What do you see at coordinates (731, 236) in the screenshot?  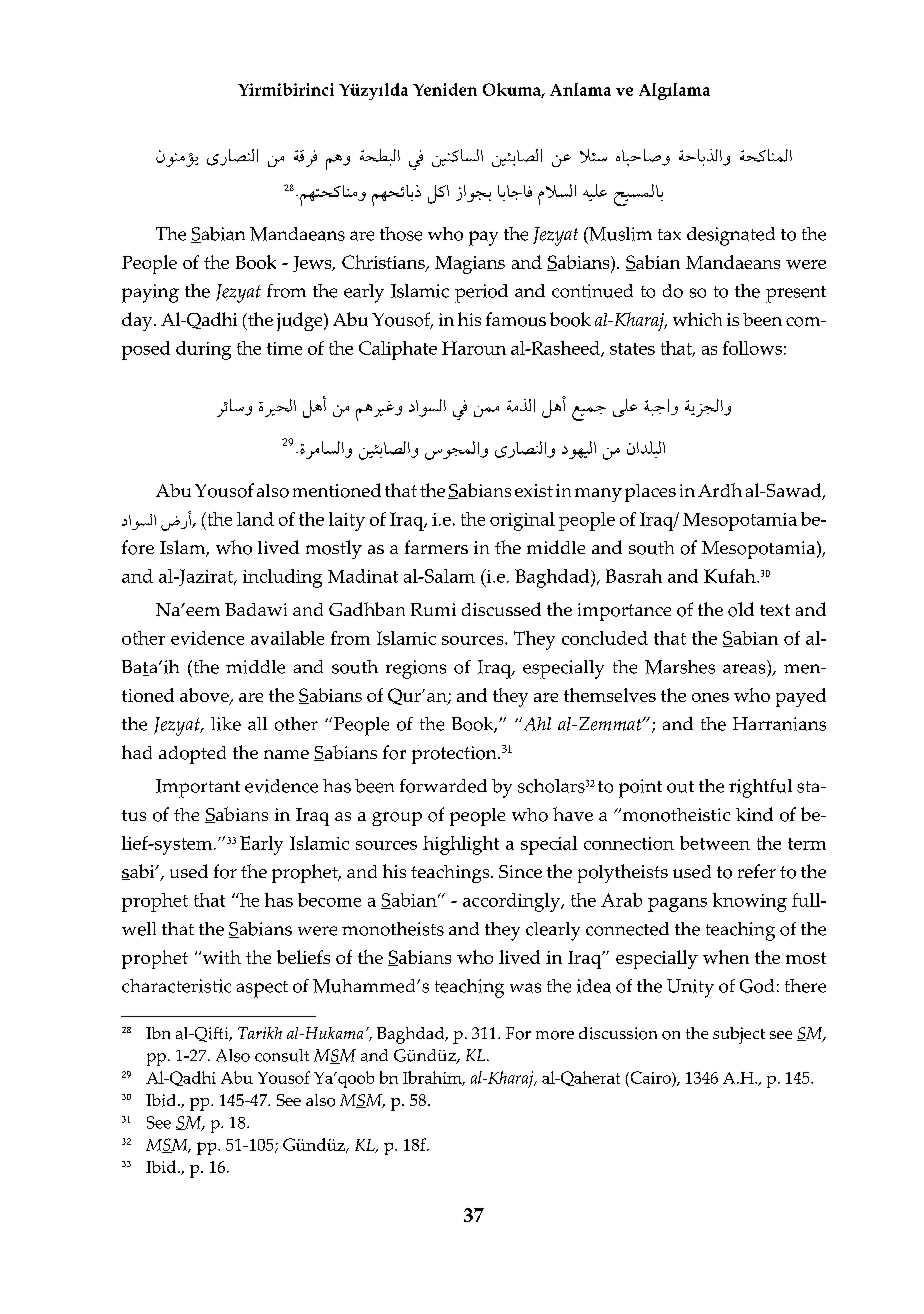 I see `designated` at bounding box center [731, 236].
